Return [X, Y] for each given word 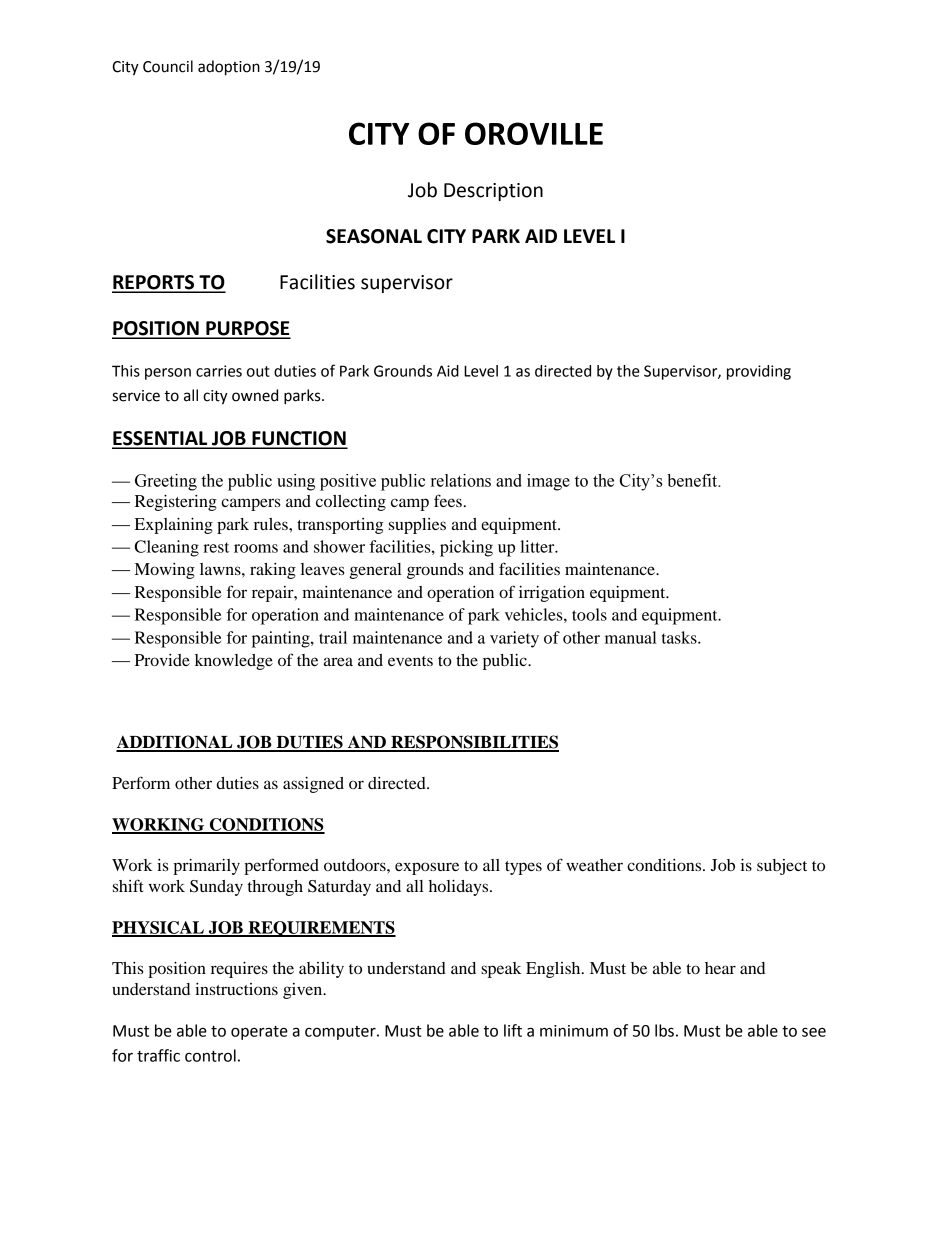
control [210, 1055]
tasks [680, 637]
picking [466, 548]
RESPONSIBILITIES [474, 743]
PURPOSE [247, 329]
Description [493, 192]
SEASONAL [374, 236]
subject [782, 867]
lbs [664, 1030]
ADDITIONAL [175, 743]
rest [216, 547]
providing [759, 372]
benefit [693, 480]
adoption [229, 68]
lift [513, 1030]
